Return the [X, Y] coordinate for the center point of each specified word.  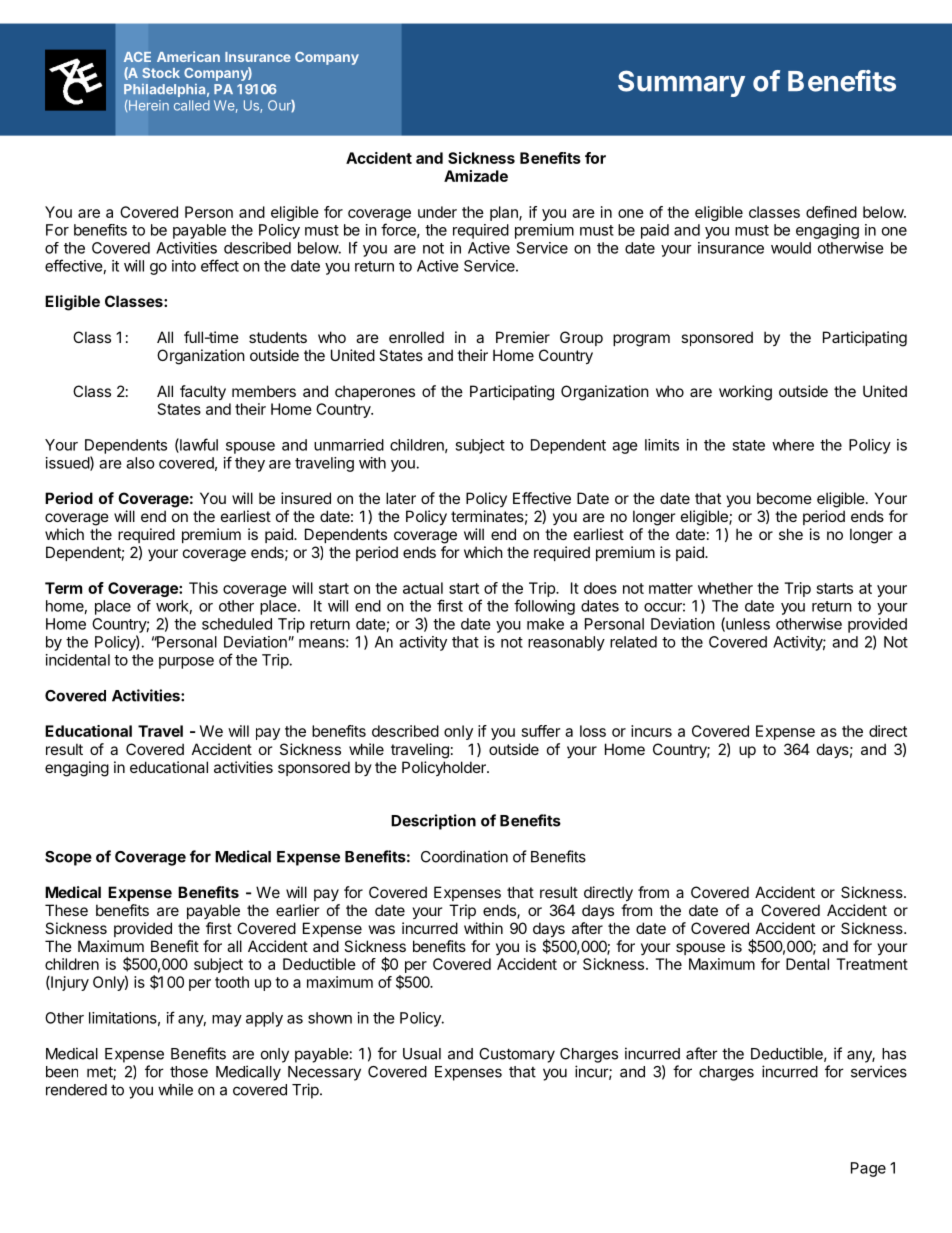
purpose [186, 663]
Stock [161, 72]
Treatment [872, 964]
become [784, 498]
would [791, 248]
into [184, 266]
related [633, 642]
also [140, 463]
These [66, 910]
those [189, 1072]
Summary [681, 83]
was [382, 929]
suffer [541, 731]
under [437, 212]
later [401, 498]
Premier [523, 337]
